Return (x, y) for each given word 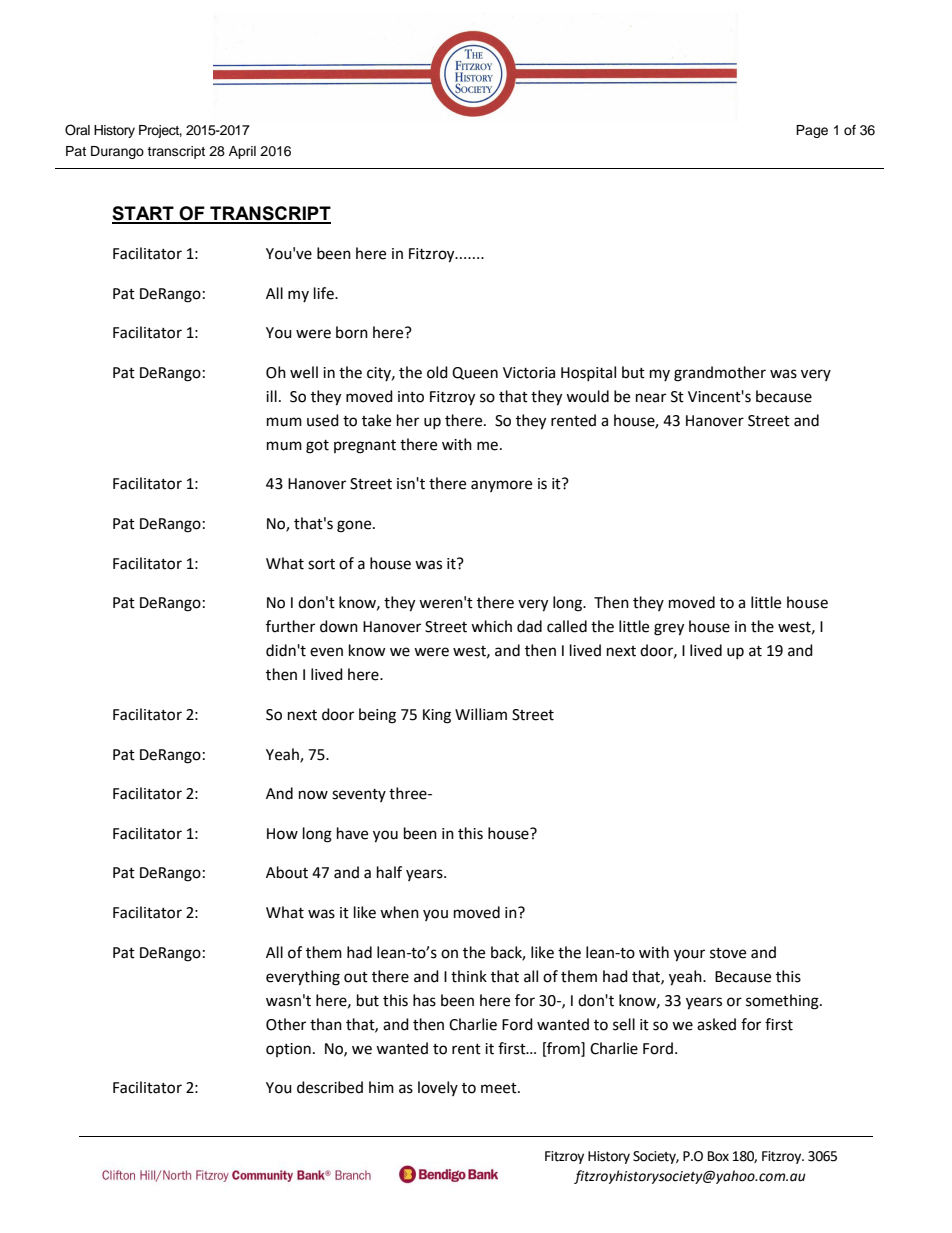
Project (160, 131)
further (290, 626)
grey (669, 629)
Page (812, 131)
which (491, 626)
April (242, 152)
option (288, 1050)
